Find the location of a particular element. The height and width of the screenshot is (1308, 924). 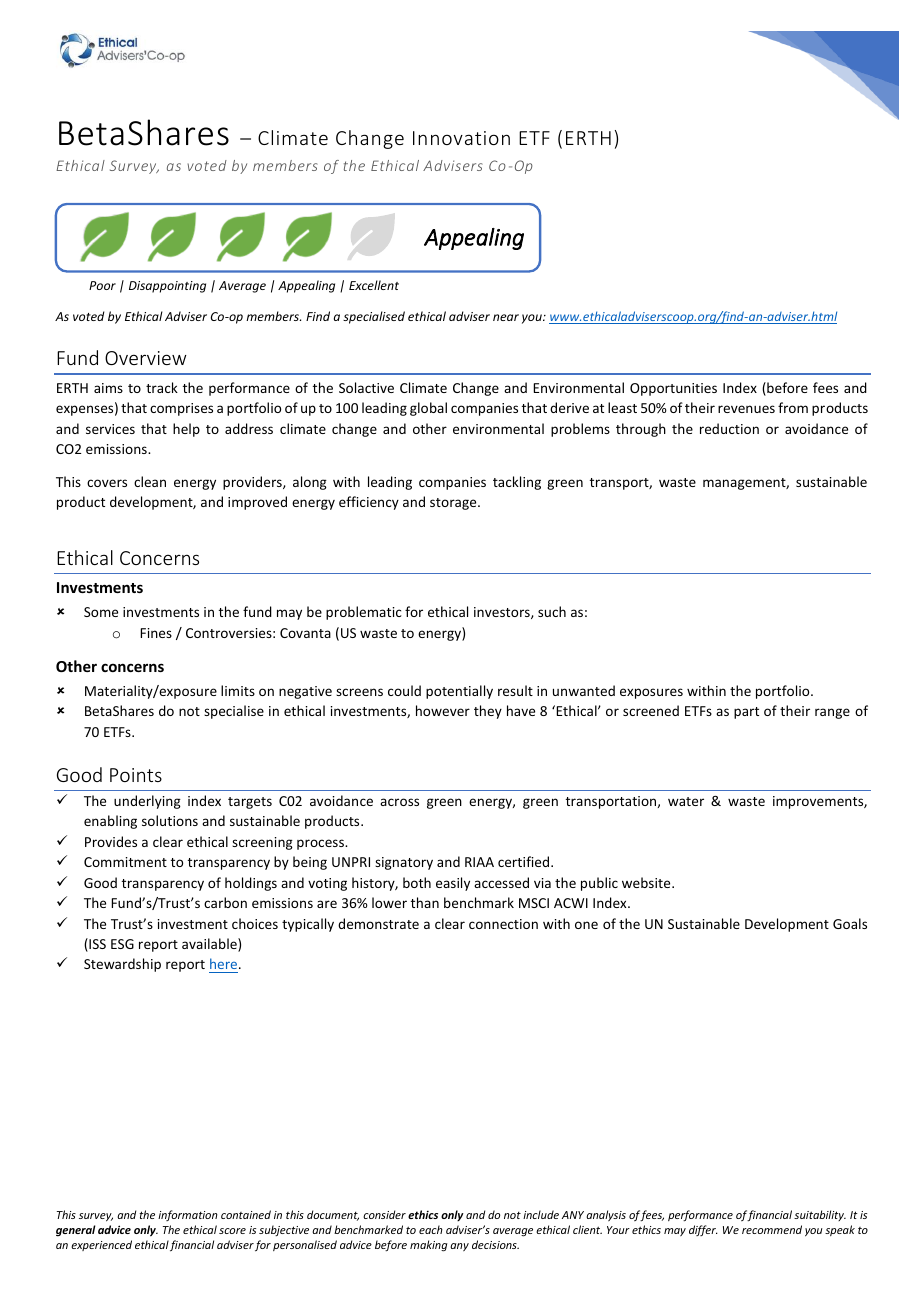

potentially is located at coordinates (459, 692).
